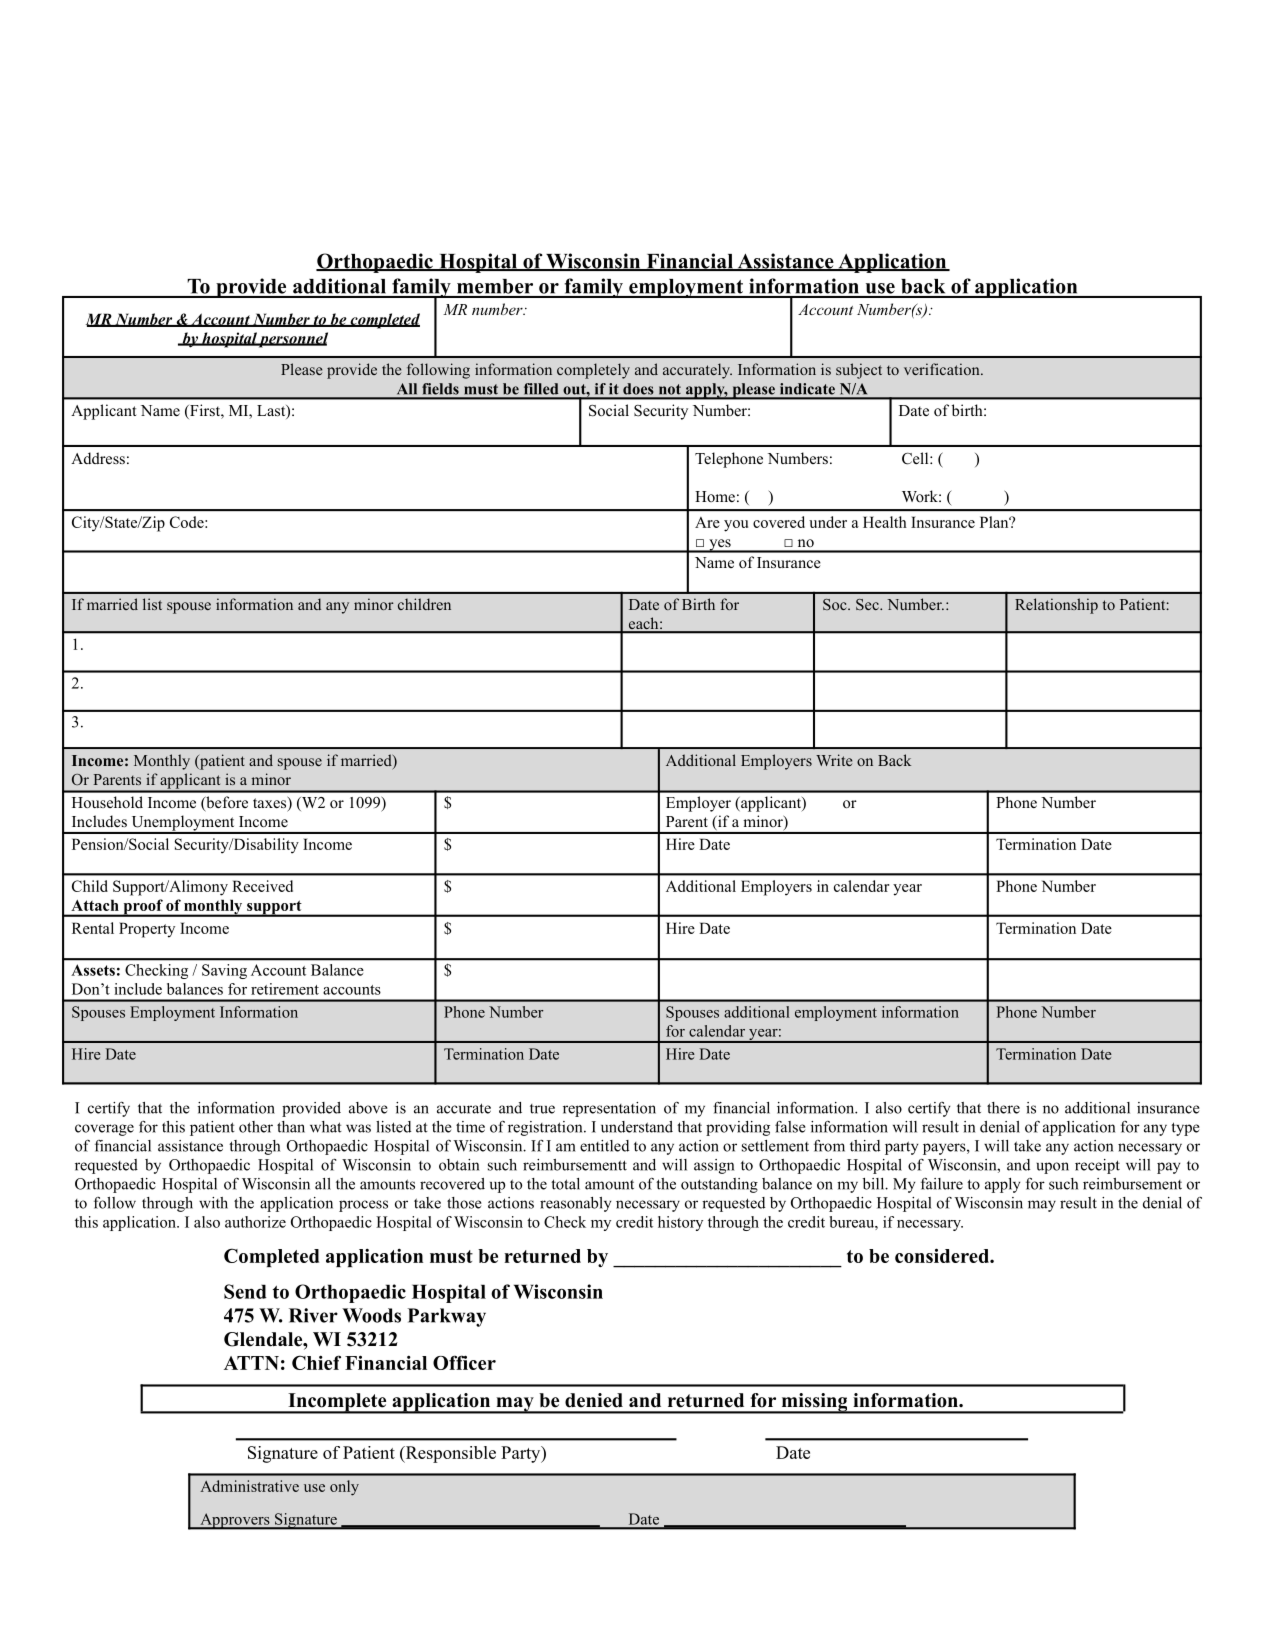  I want to click on verification, so click(943, 369).
